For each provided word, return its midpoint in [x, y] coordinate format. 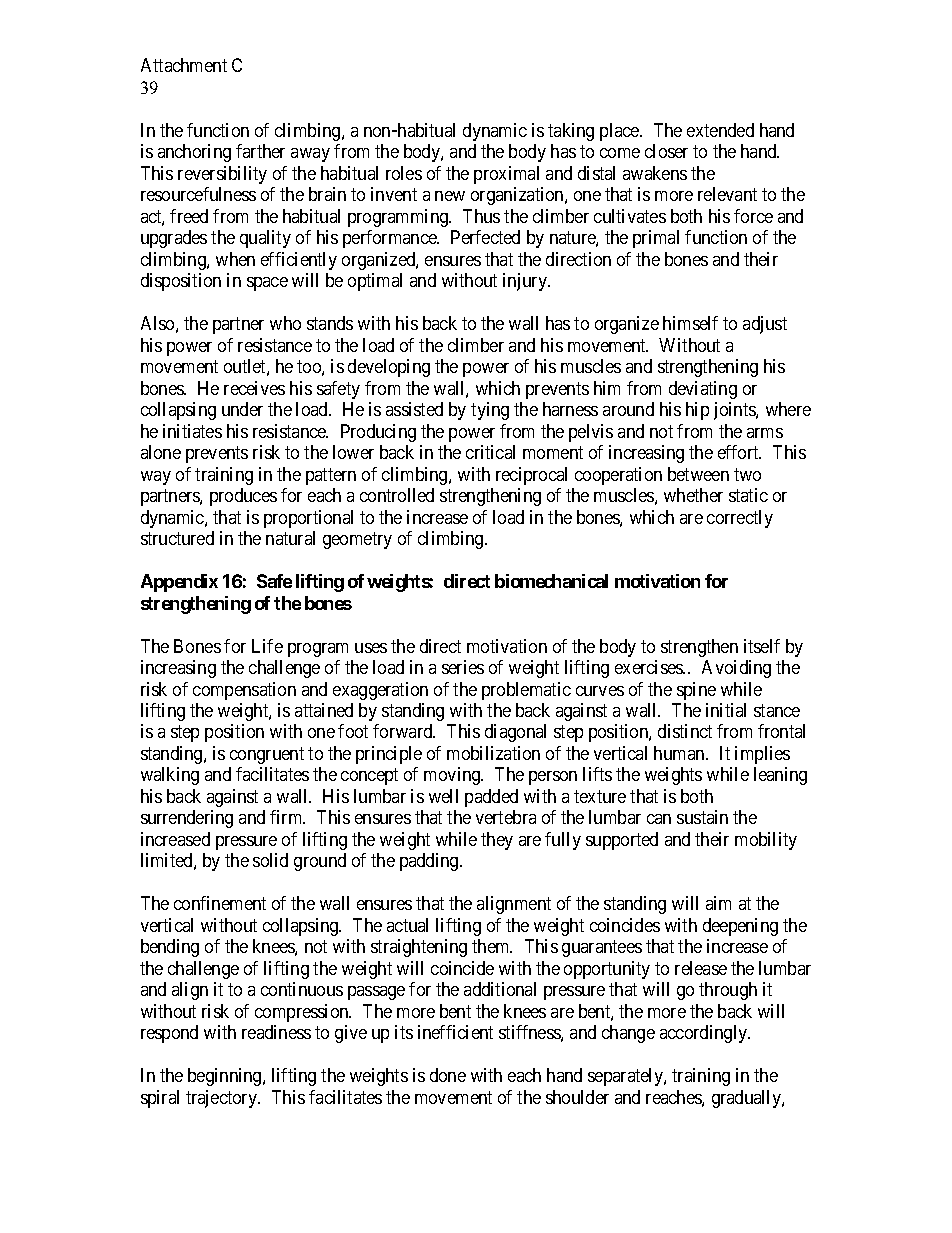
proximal [506, 175]
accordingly [705, 1034]
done [448, 1075]
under [242, 409]
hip [697, 411]
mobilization [493, 753]
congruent [267, 755]
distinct [685, 731]
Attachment [184, 65]
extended [720, 130]
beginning [226, 1077]
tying [490, 411]
